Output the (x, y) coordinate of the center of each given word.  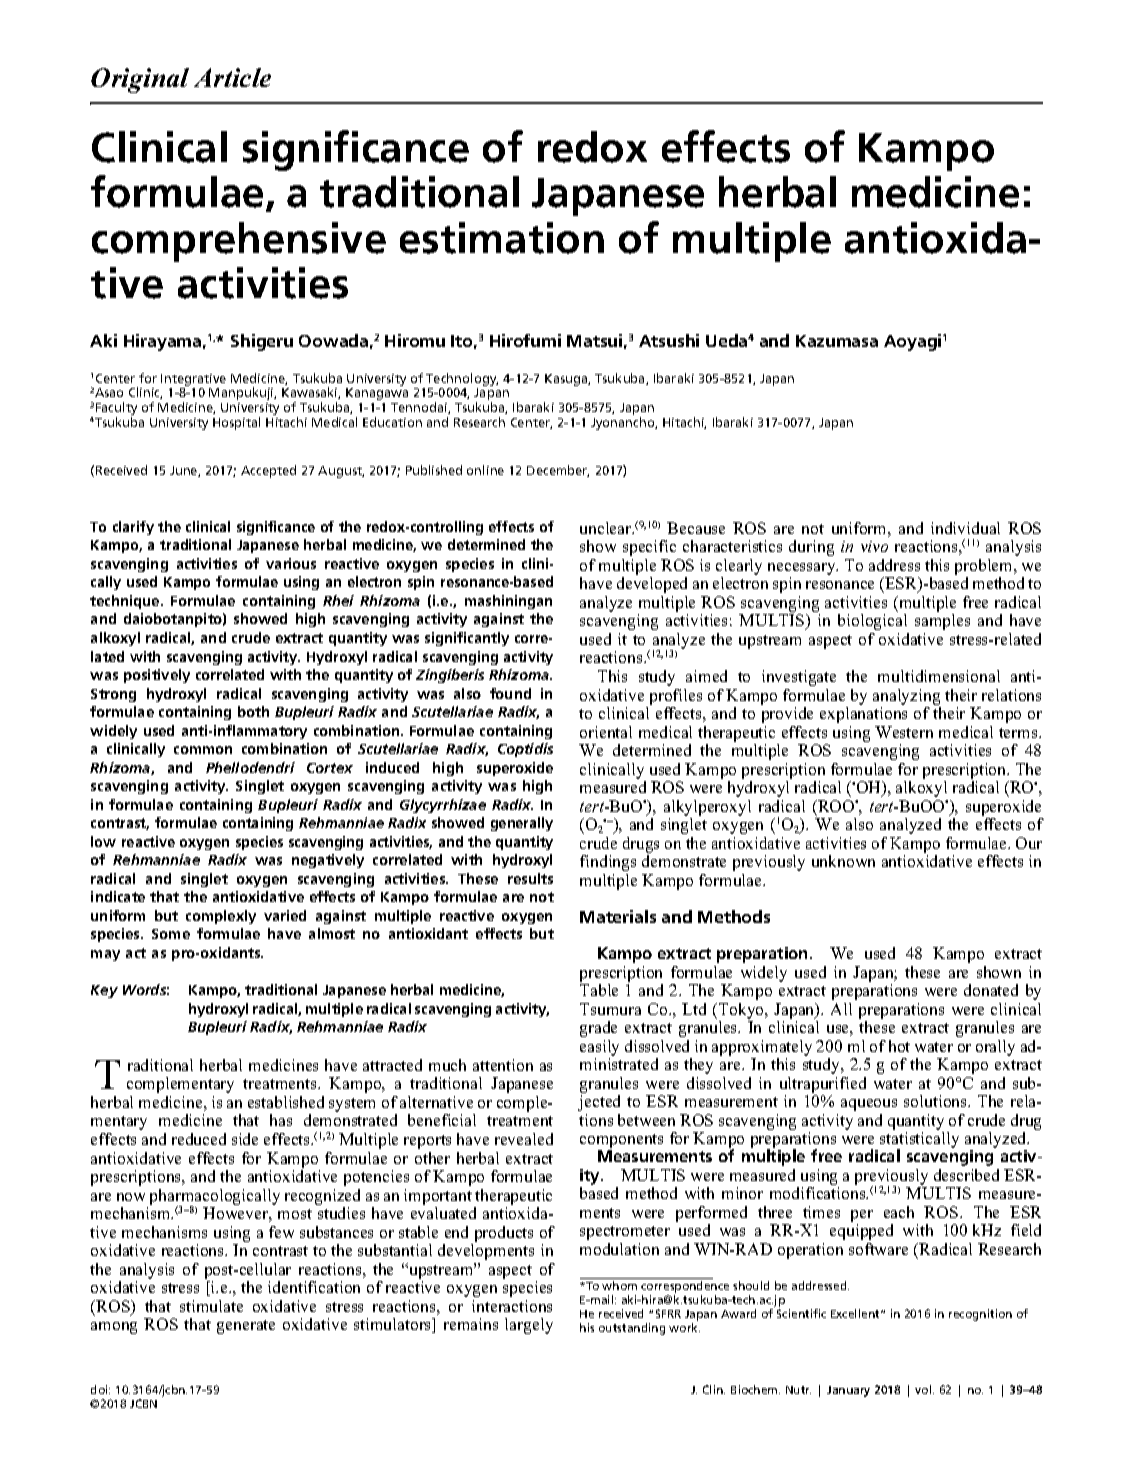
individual (965, 528)
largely (529, 1326)
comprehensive (239, 242)
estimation (502, 238)
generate (246, 1327)
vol (924, 1389)
